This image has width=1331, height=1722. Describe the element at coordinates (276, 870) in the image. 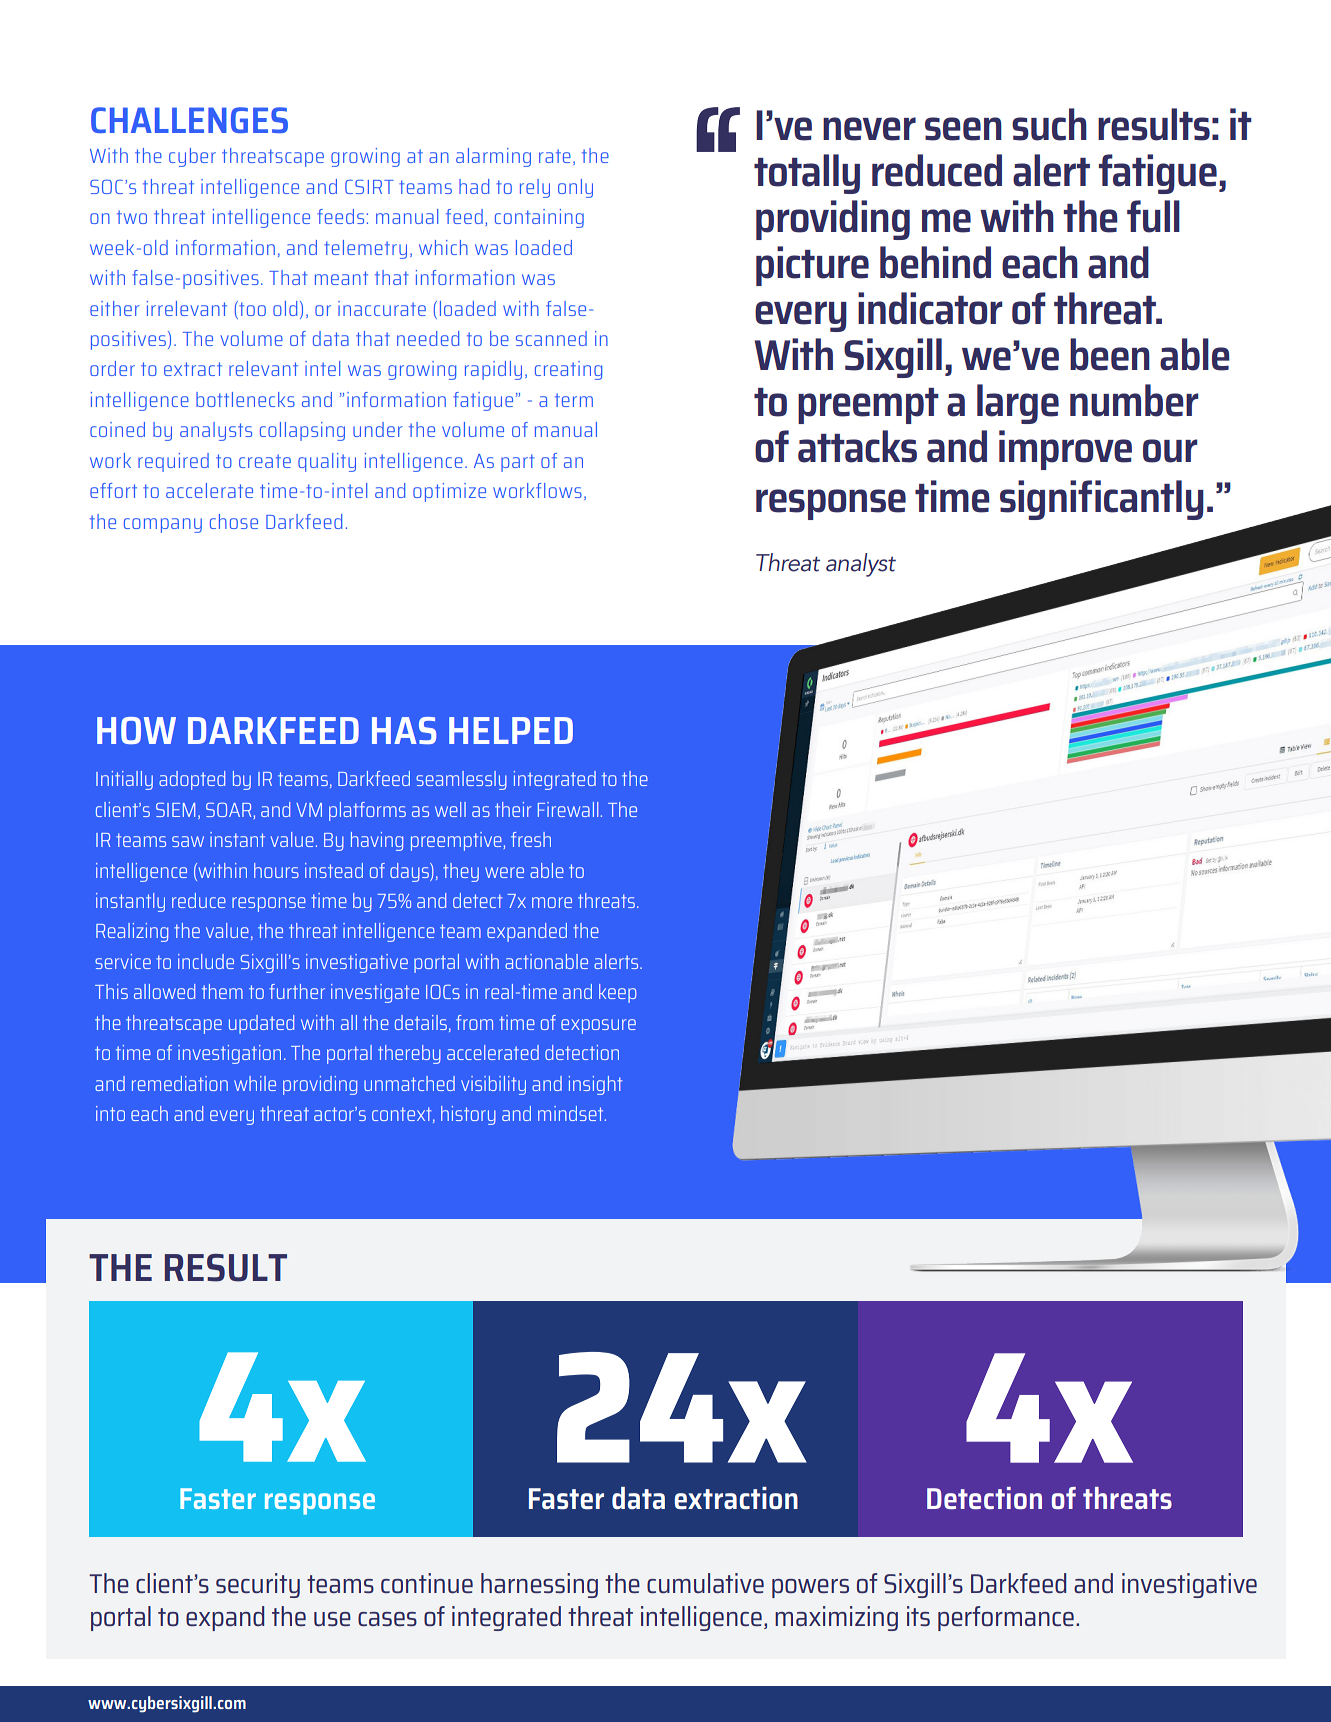

I see `hours` at that location.
